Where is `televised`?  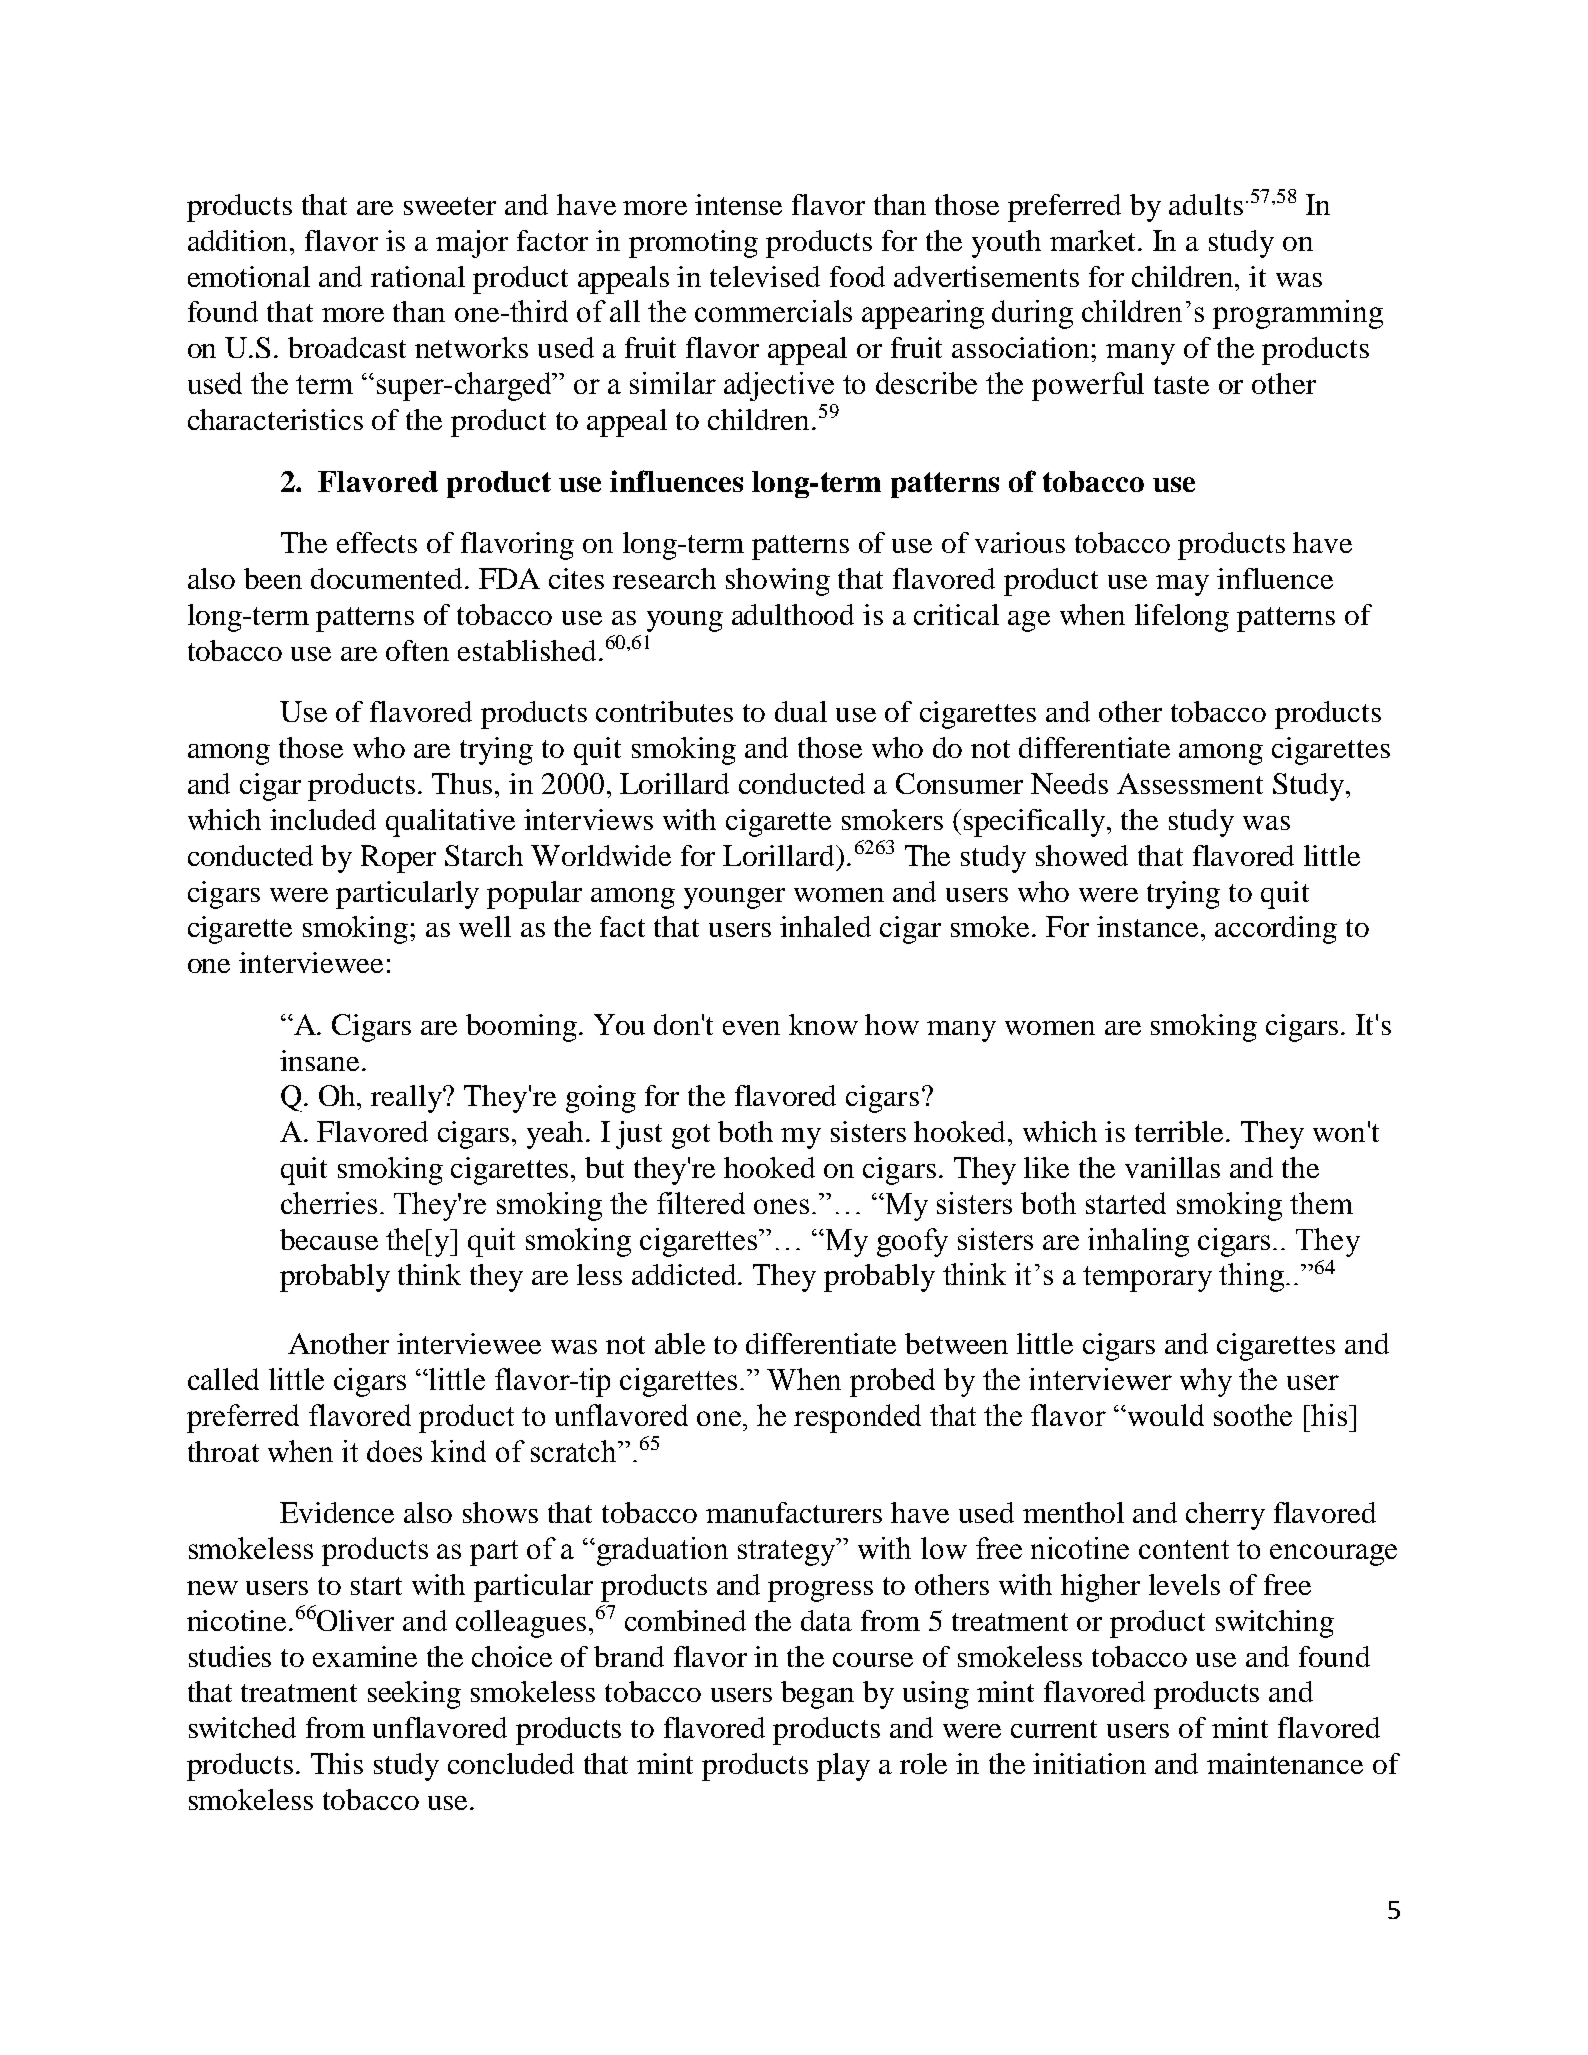
televised is located at coordinates (765, 276).
